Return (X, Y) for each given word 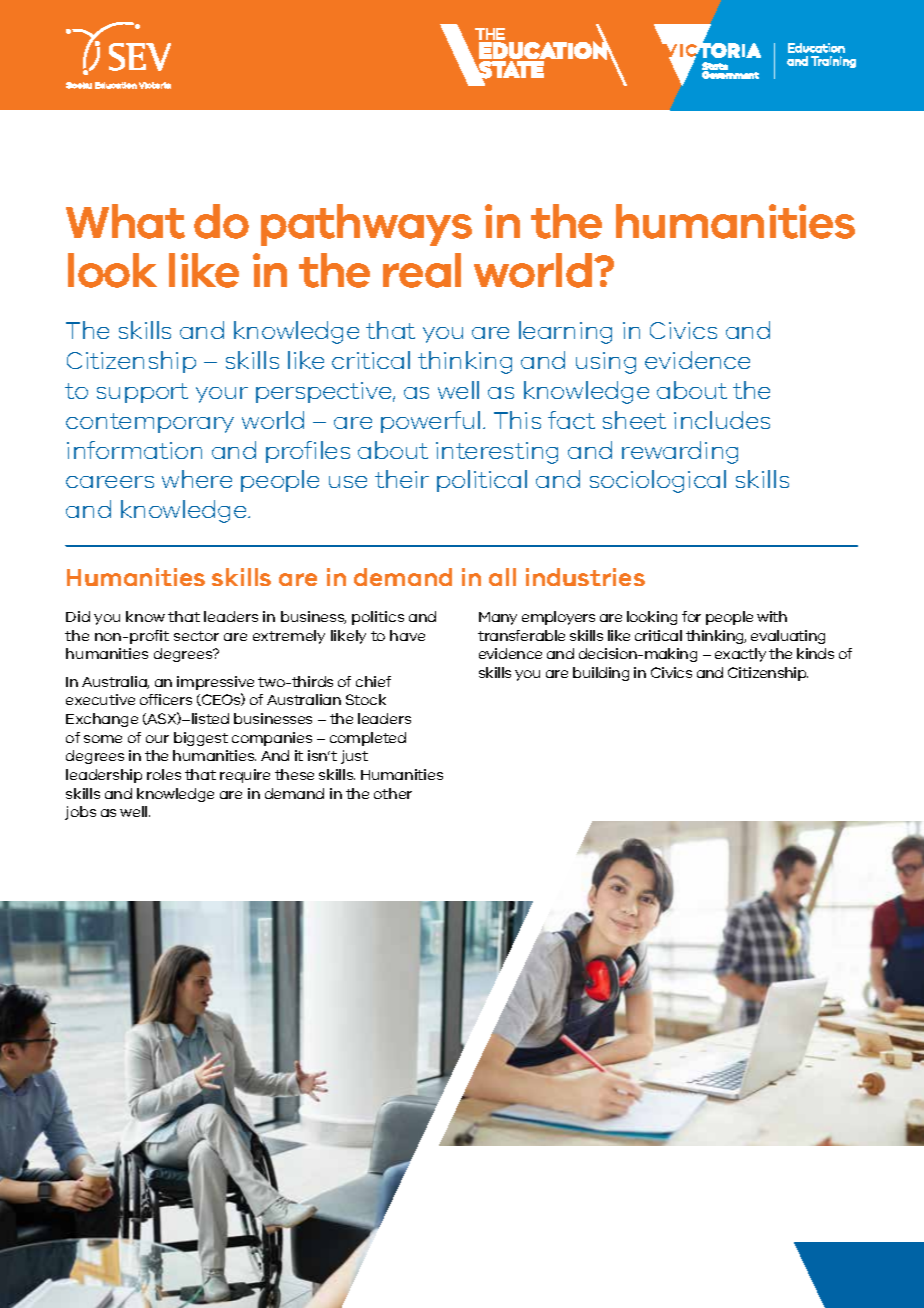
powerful (430, 422)
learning (565, 332)
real (422, 270)
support (142, 393)
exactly (740, 655)
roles (164, 774)
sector (196, 636)
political (482, 481)
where (197, 479)
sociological (658, 481)
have (407, 635)
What (125, 221)
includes (722, 420)
